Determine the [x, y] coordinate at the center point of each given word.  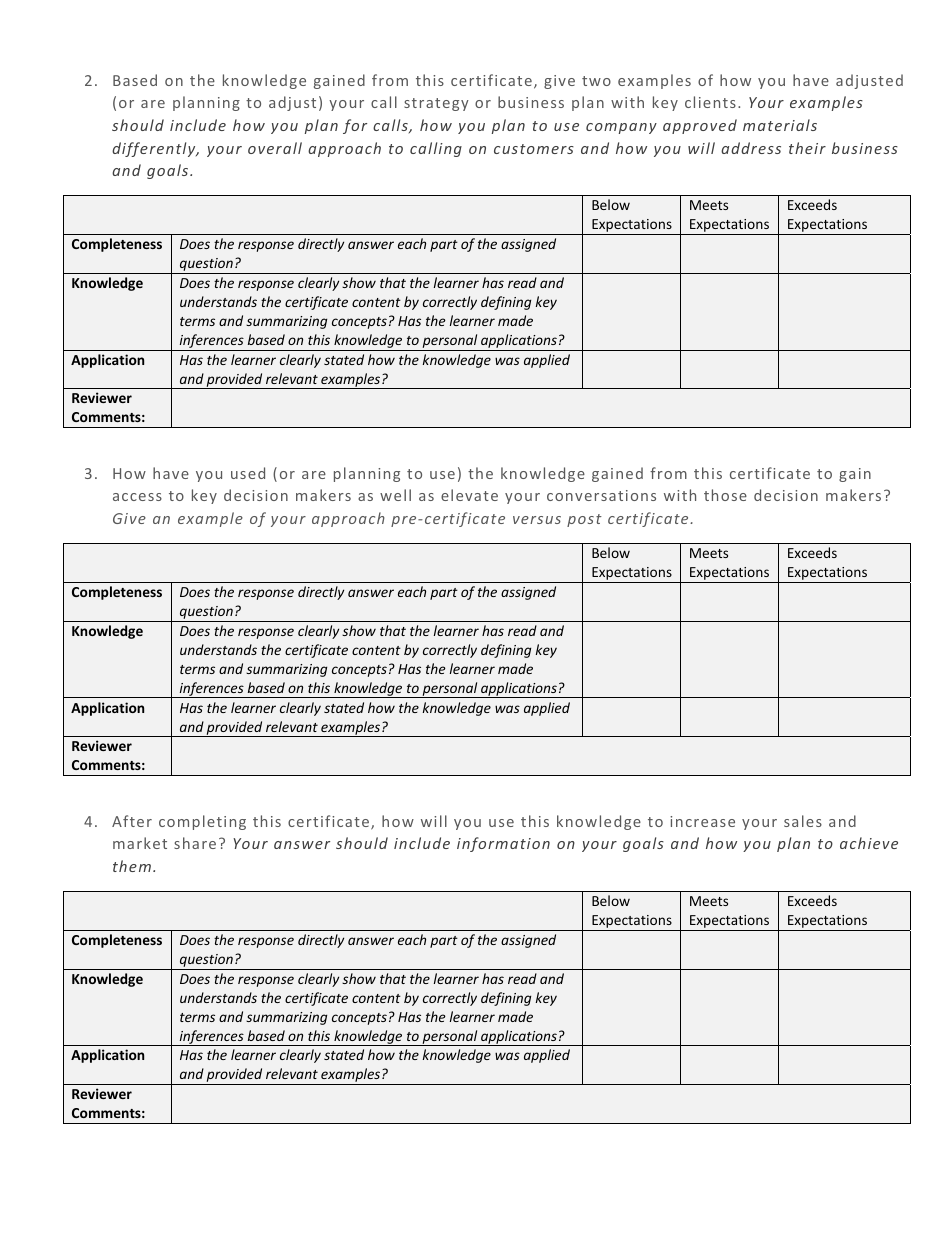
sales [803, 821]
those [725, 495]
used [248, 473]
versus [537, 520]
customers [534, 149]
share [195, 843]
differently [155, 149]
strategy [436, 104]
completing [202, 822]
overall [275, 148]
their [807, 148]
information [503, 844]
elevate [469, 495]
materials [780, 125]
